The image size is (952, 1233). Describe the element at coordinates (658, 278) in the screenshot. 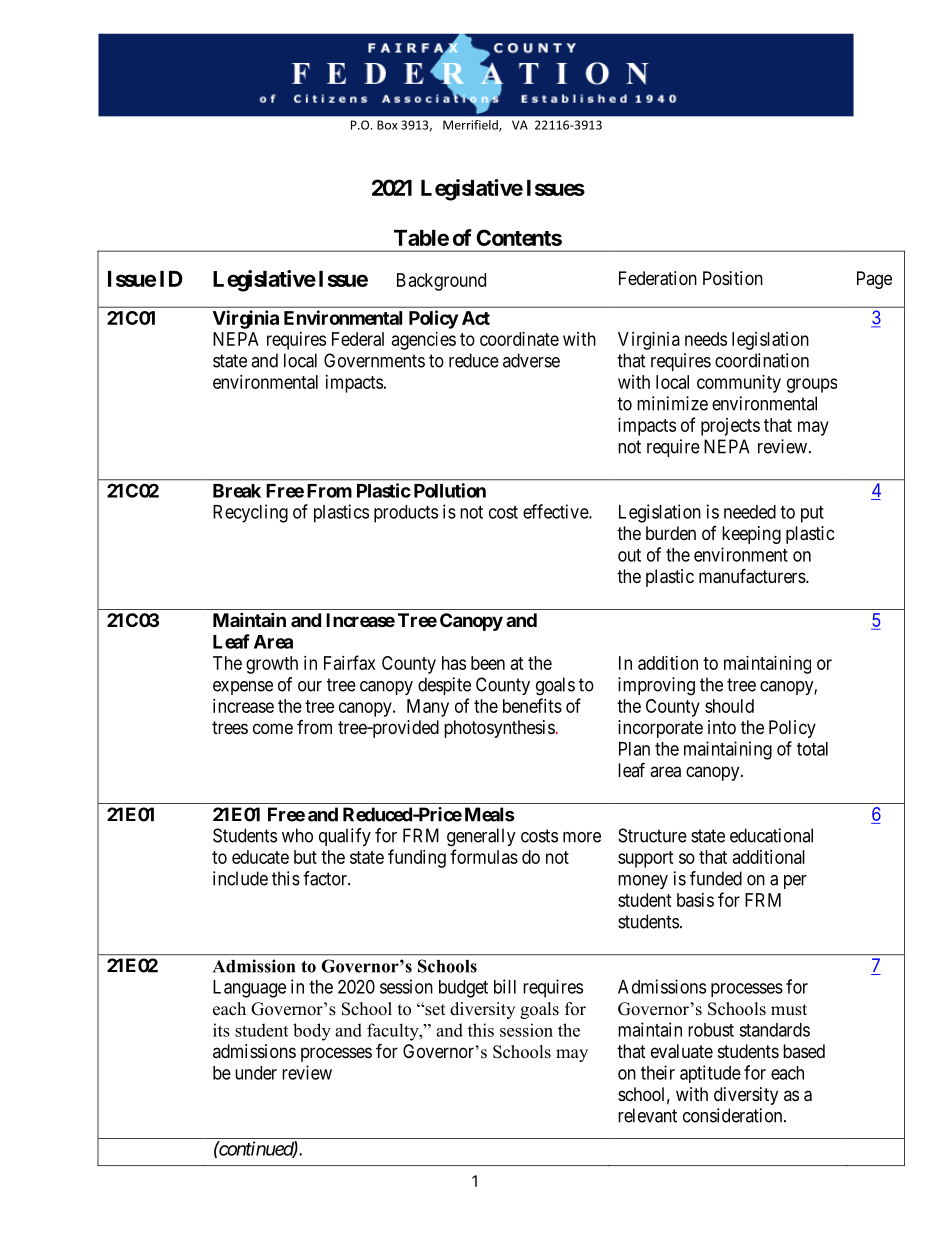

I see `Federation` at that location.
